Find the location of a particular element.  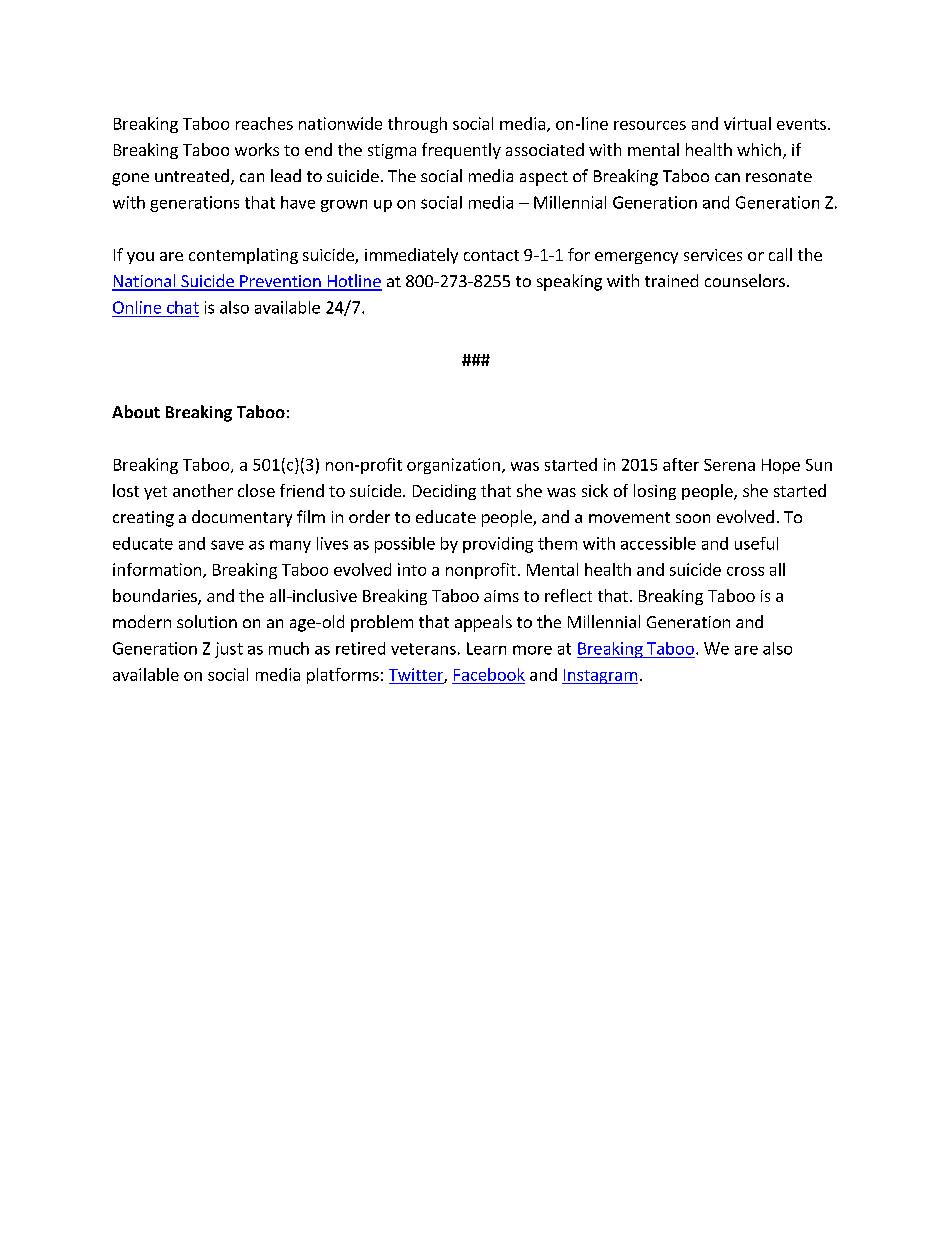

chat is located at coordinates (183, 307).
